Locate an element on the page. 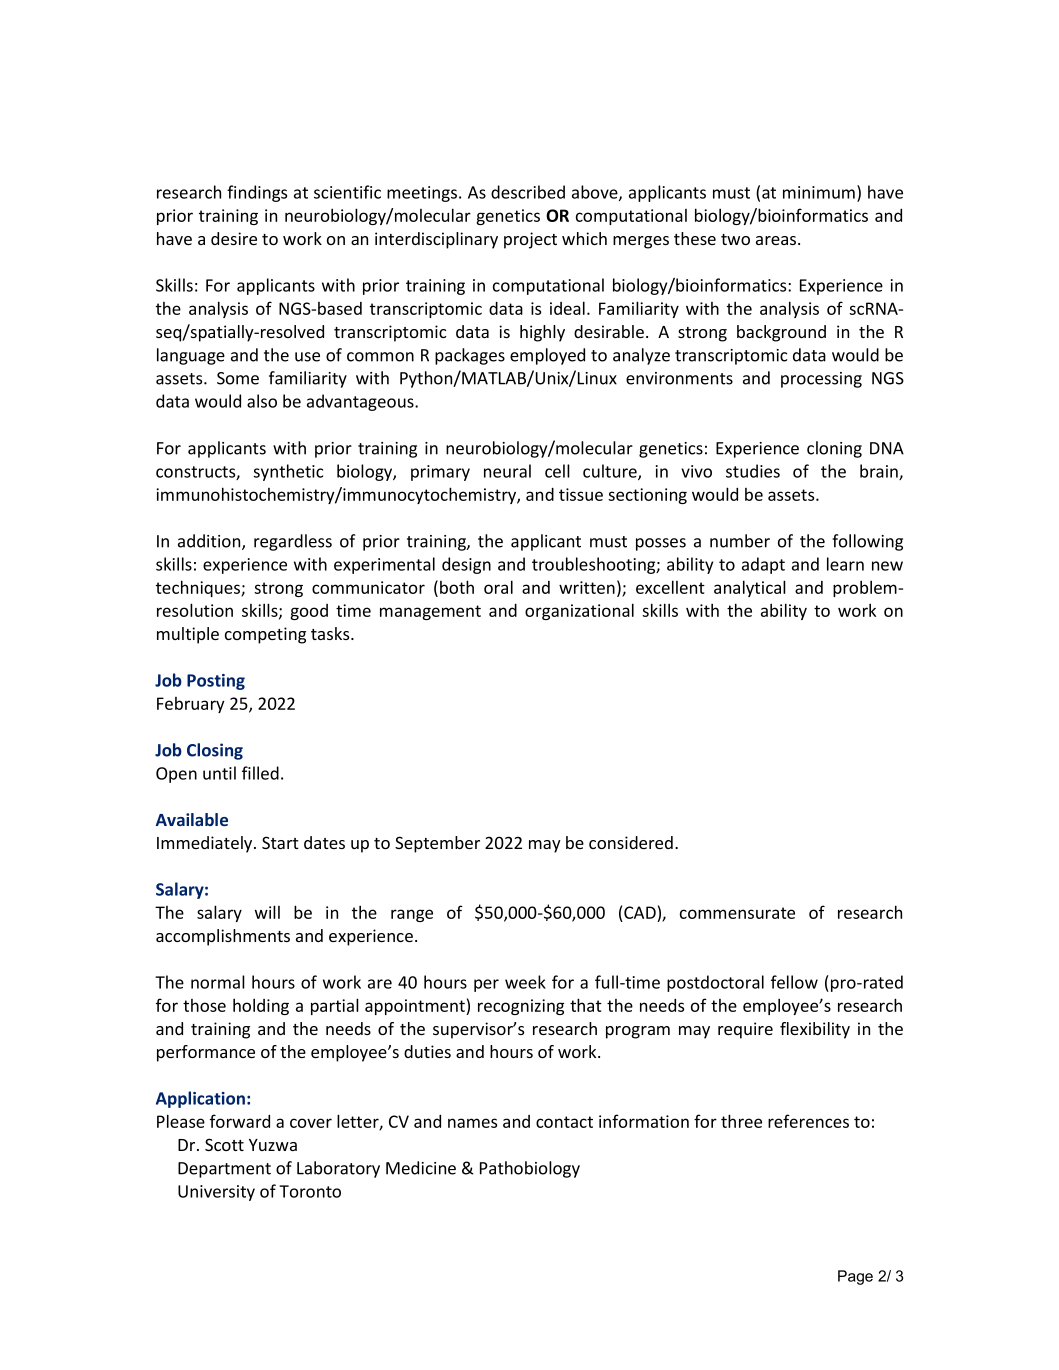  adapt is located at coordinates (763, 565).
